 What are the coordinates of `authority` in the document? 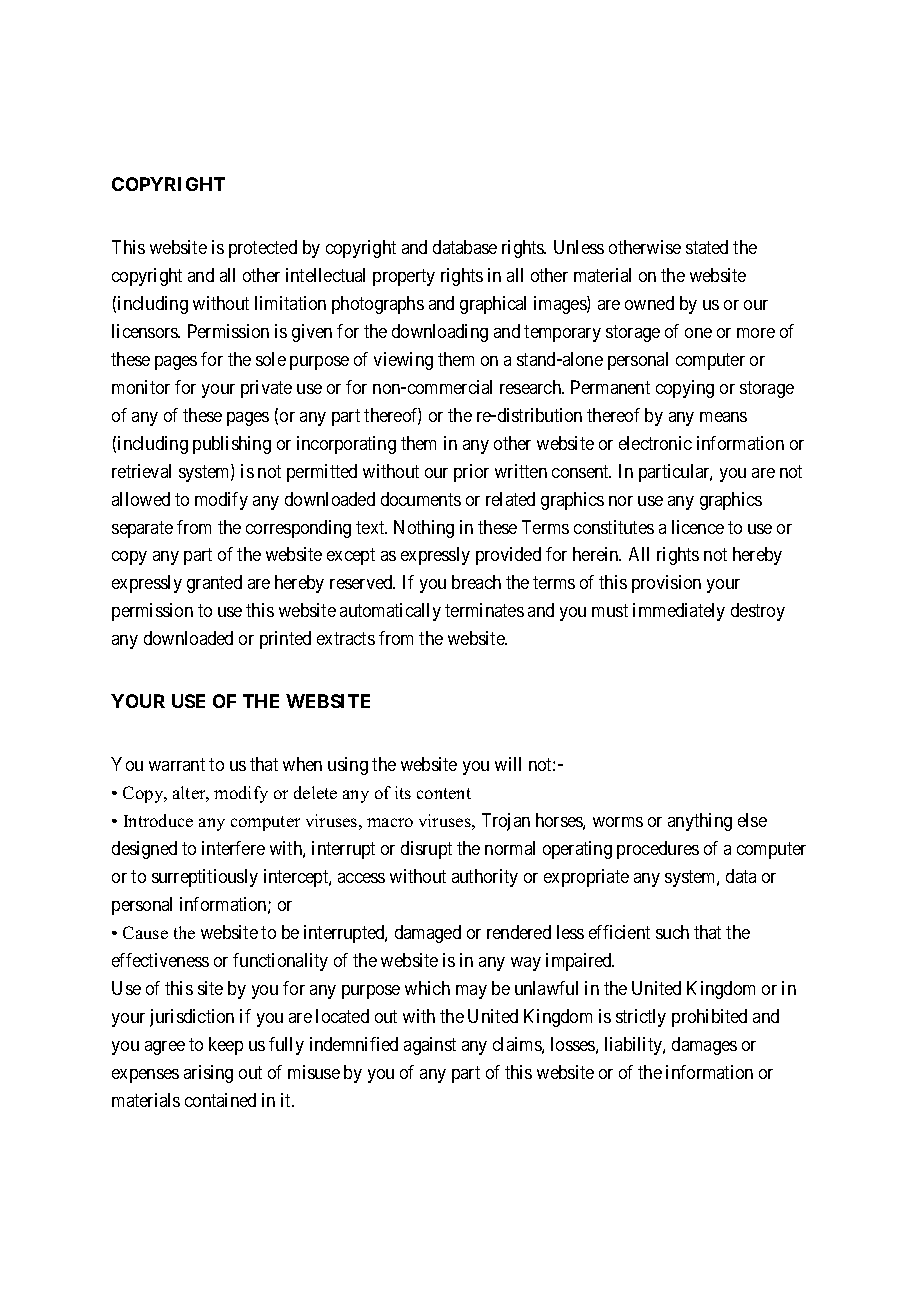 It's located at (485, 878).
